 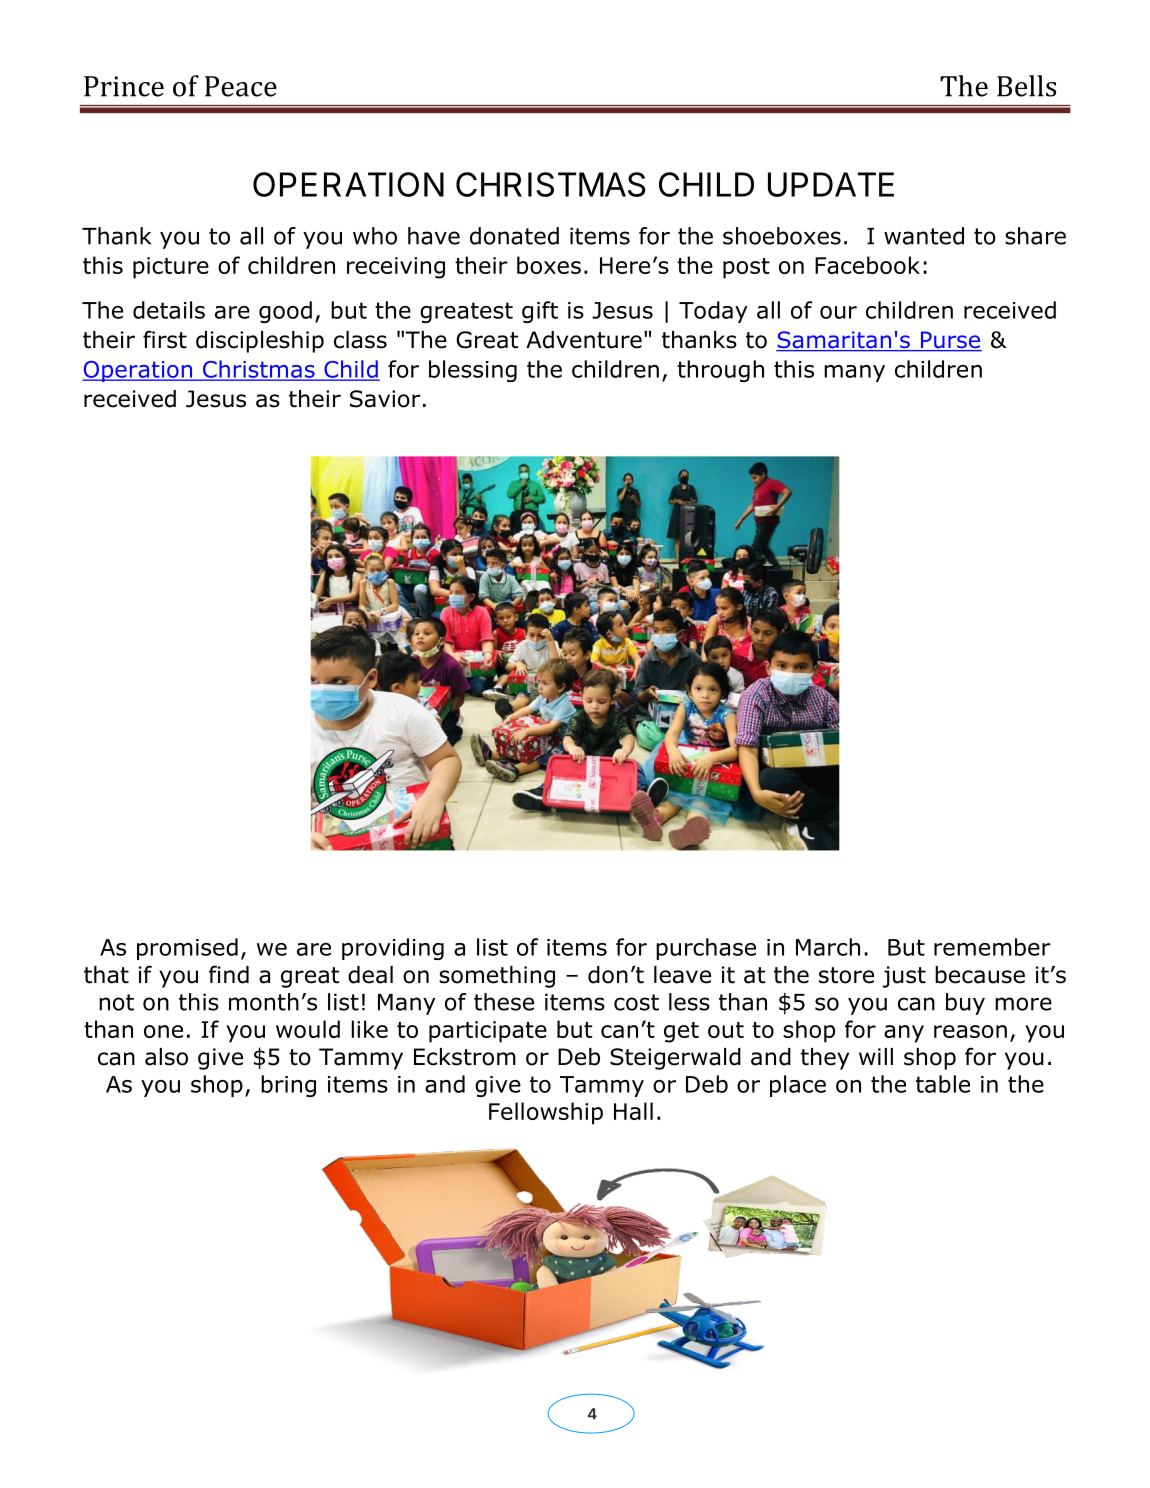 What do you see at coordinates (1026, 86) in the screenshot?
I see `Bells` at bounding box center [1026, 86].
